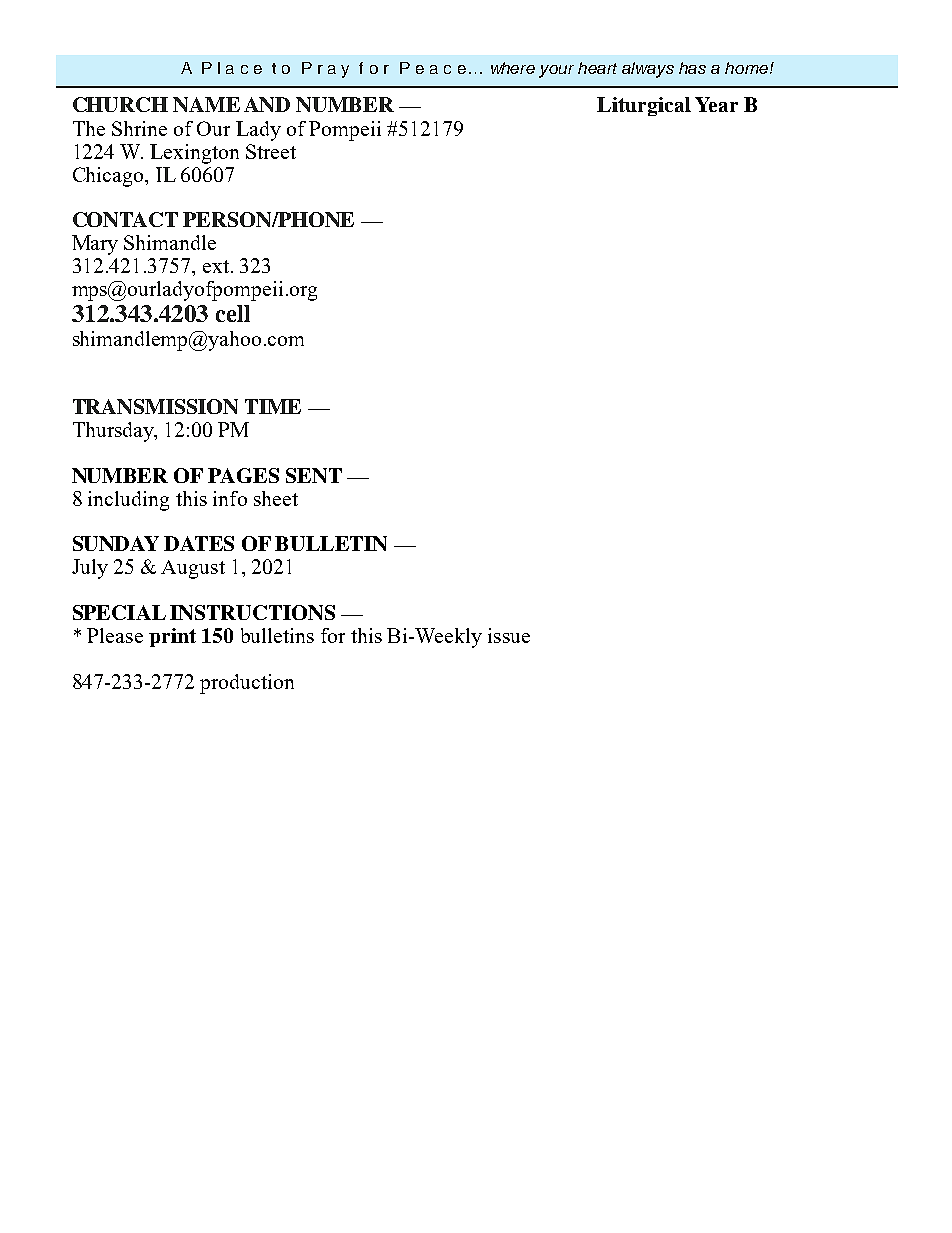 The width and height of the image is (952, 1233). Describe the element at coordinates (314, 475) in the image. I see `SENT` at that location.
